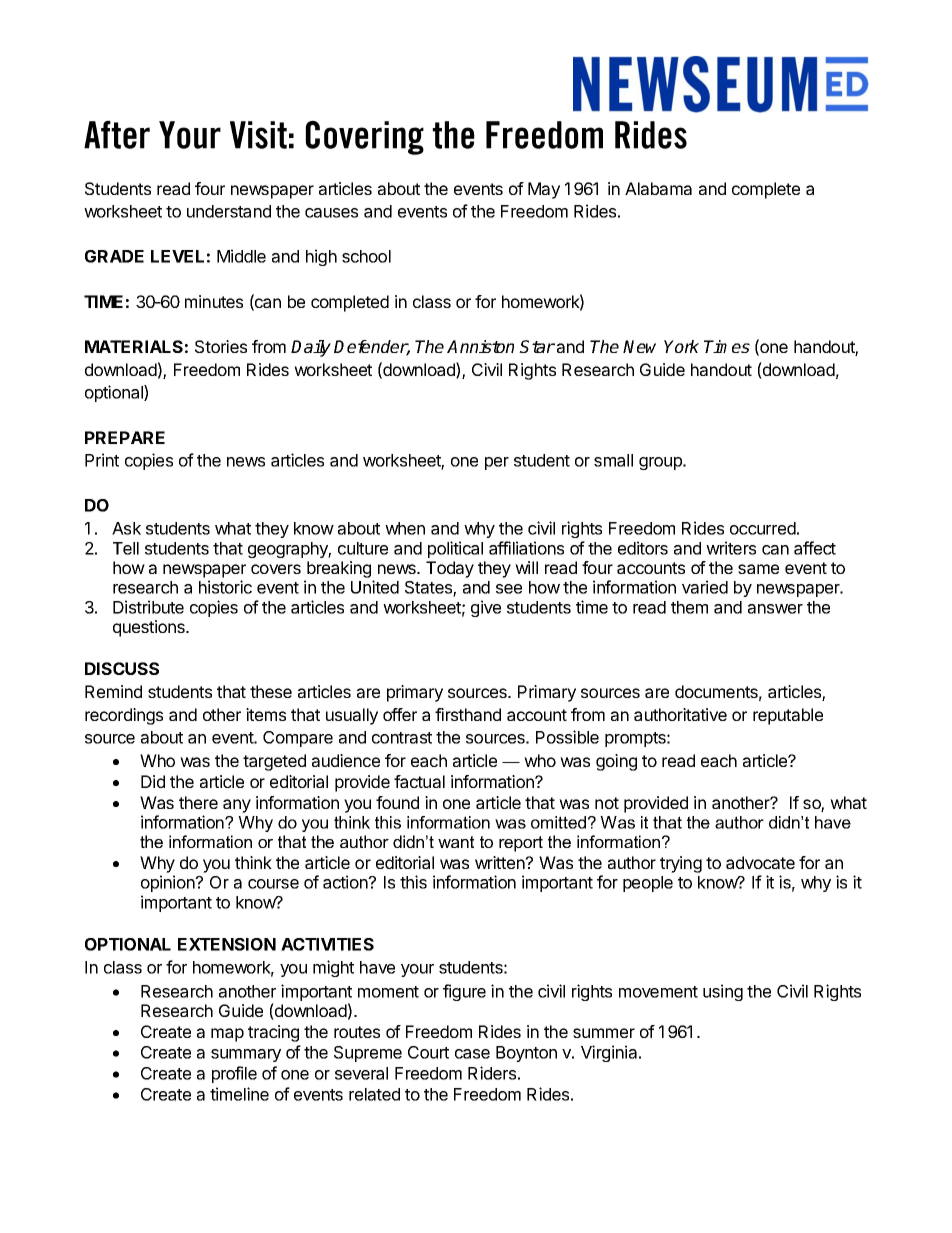 The image size is (952, 1233). I want to click on understand, so click(229, 211).
